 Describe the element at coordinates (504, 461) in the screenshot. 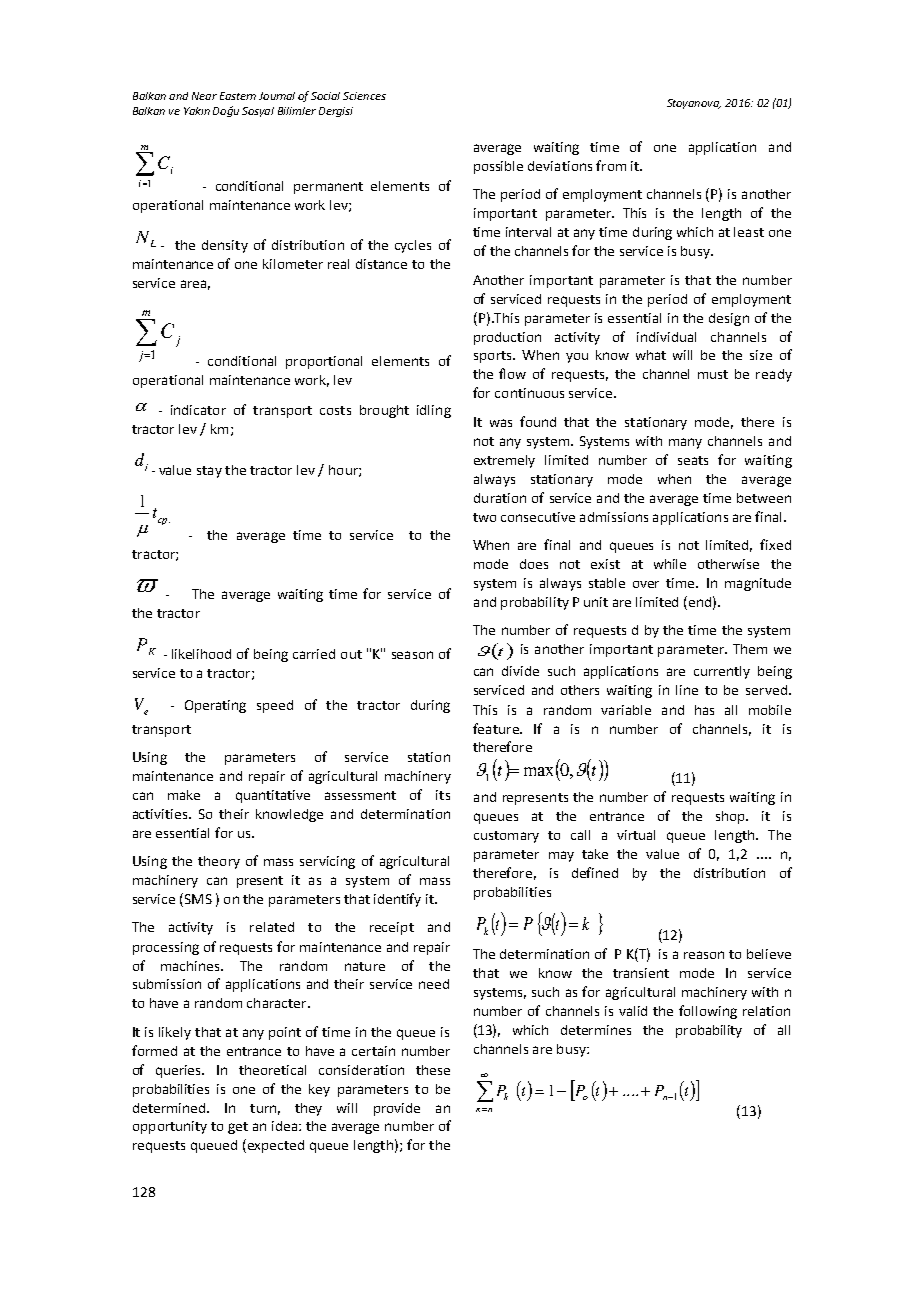

I see `extremely` at that location.
